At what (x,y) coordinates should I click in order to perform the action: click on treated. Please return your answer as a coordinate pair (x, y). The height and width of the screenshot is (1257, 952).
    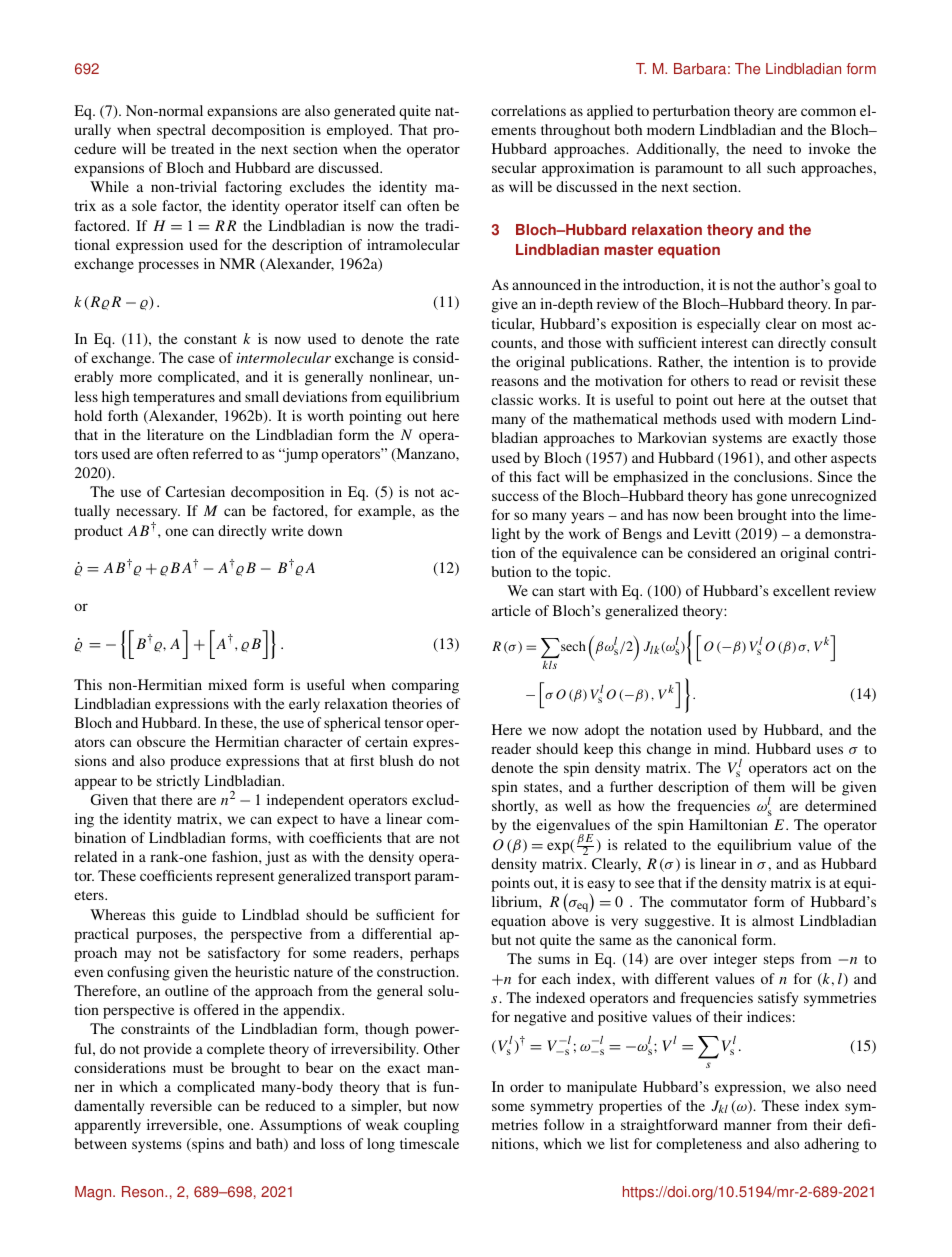
    Looking at the image, I should click on (192, 148).
